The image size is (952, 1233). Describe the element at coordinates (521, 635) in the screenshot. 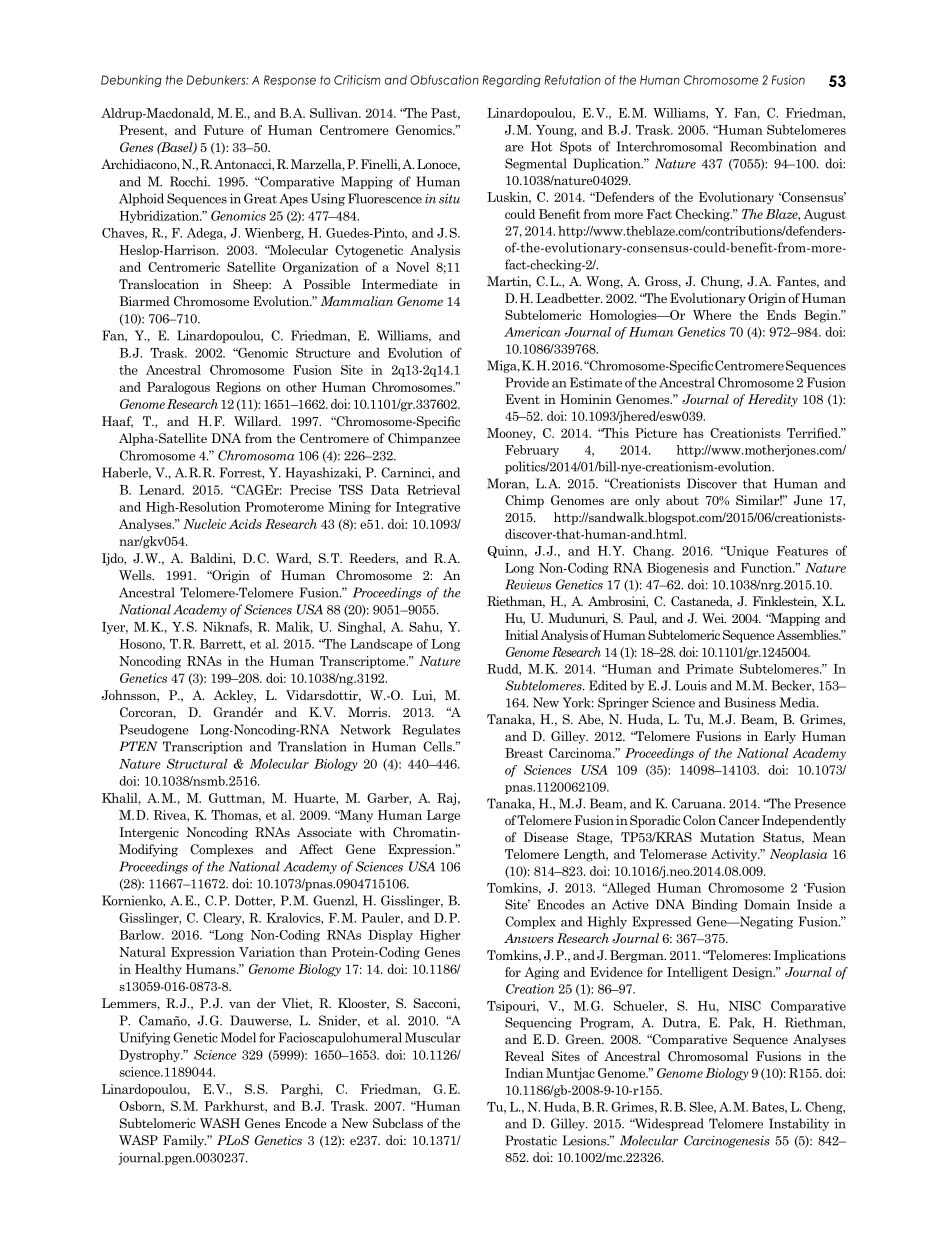

I see `Initial` at that location.
